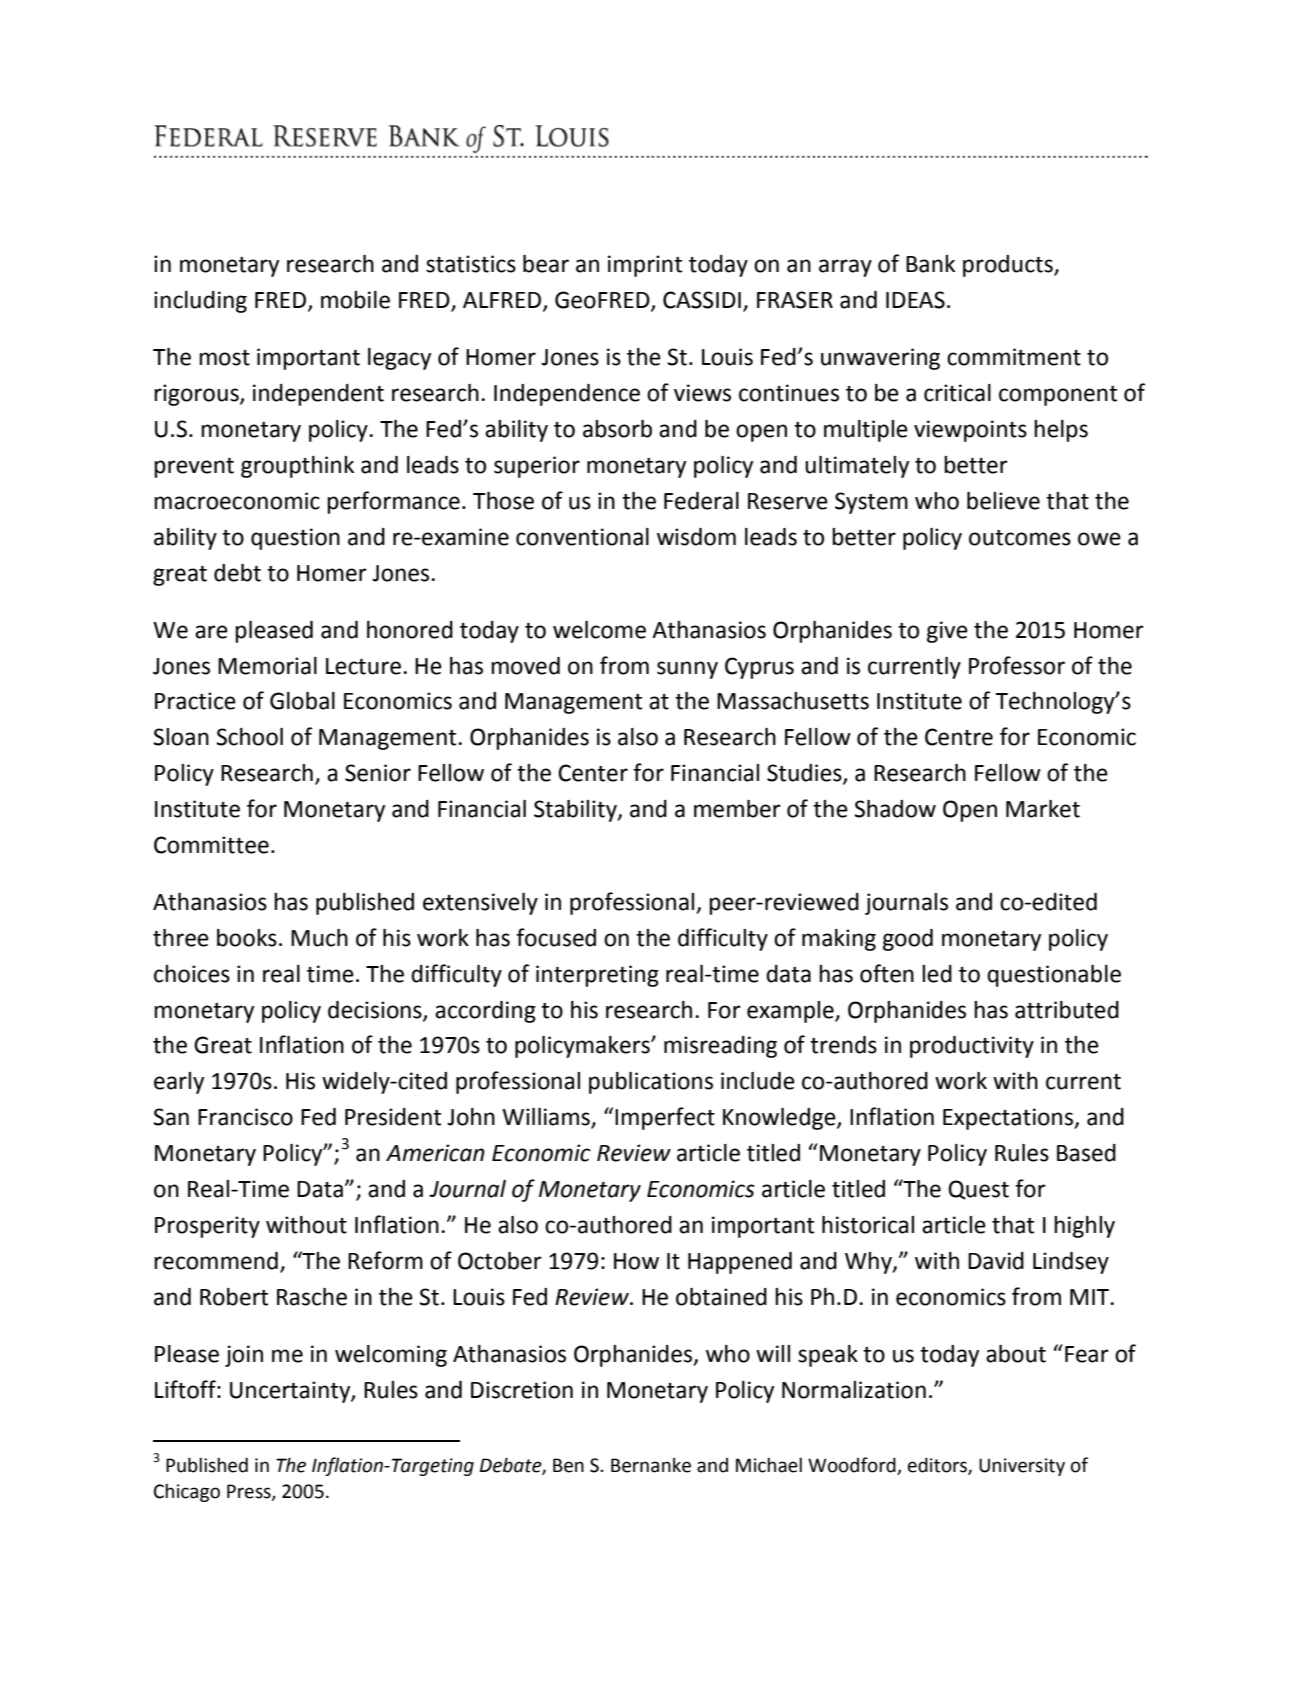  Describe the element at coordinates (302, 701) in the screenshot. I see `Global` at that location.
